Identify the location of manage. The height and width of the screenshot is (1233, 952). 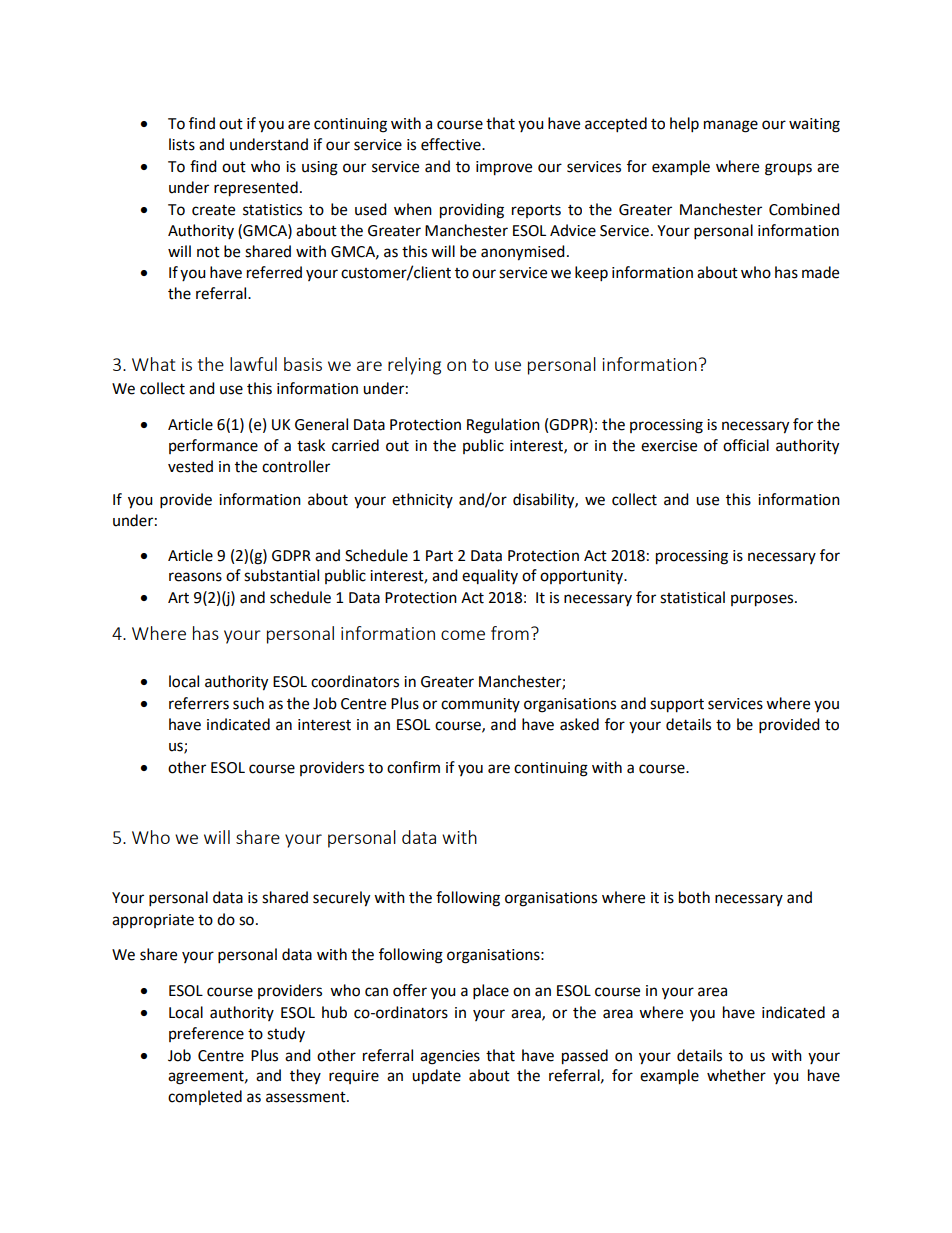
(731, 126).
